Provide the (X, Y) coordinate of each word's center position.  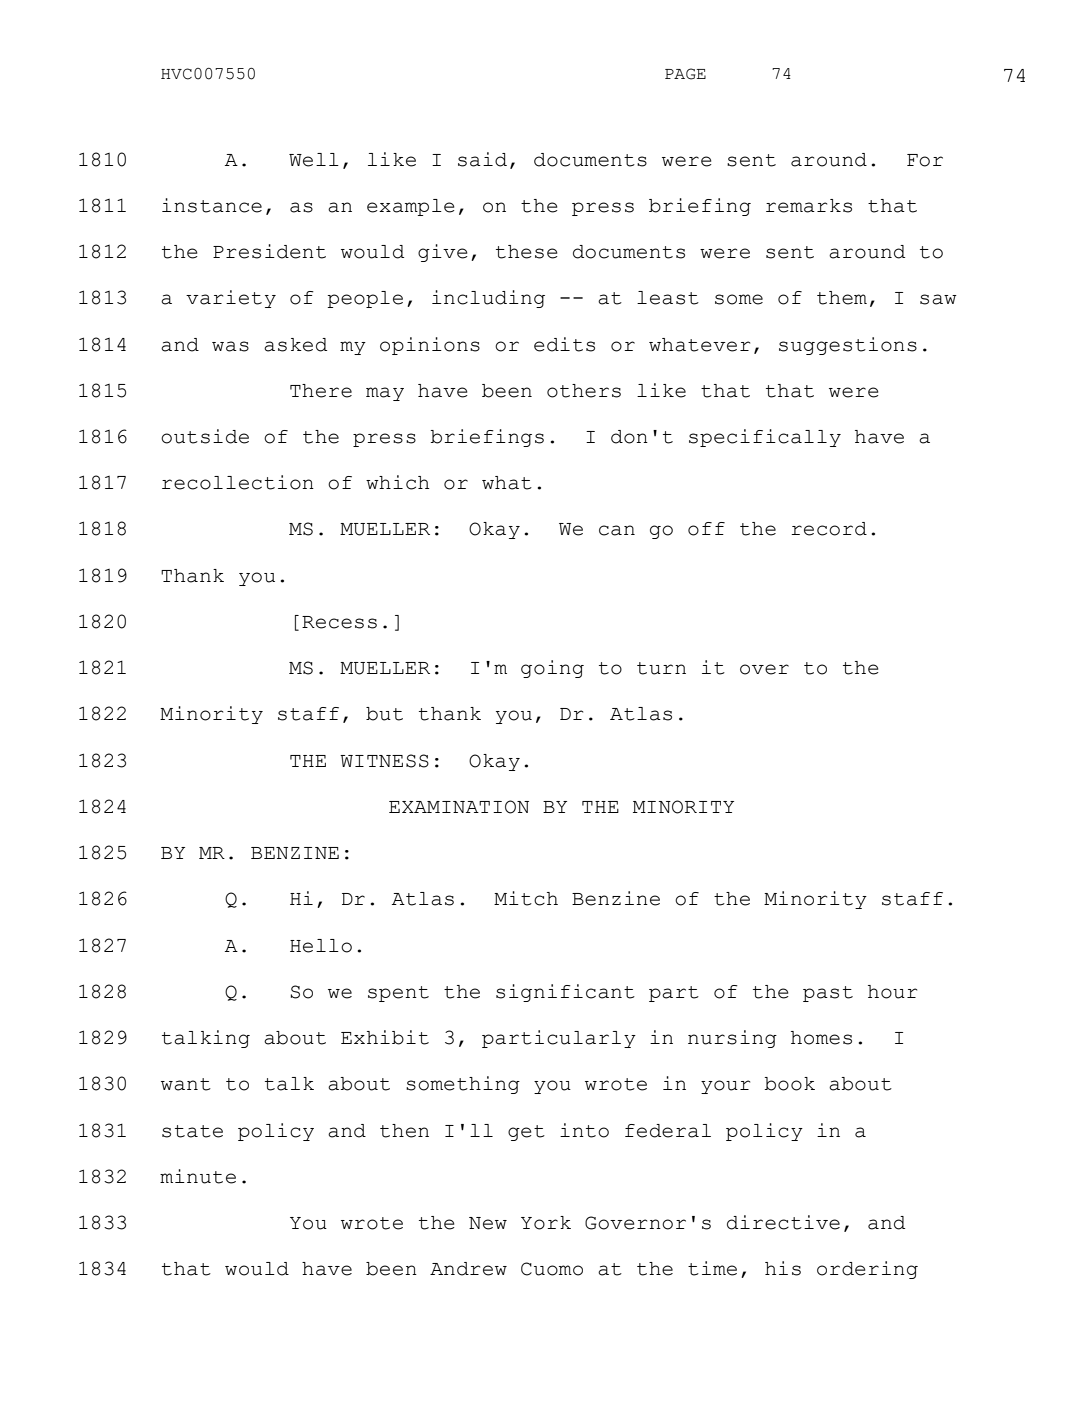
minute (198, 1176)
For (925, 160)
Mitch (526, 898)
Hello (321, 946)
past (828, 994)
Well (314, 160)
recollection (238, 482)
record (829, 529)
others (584, 391)
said (482, 159)
